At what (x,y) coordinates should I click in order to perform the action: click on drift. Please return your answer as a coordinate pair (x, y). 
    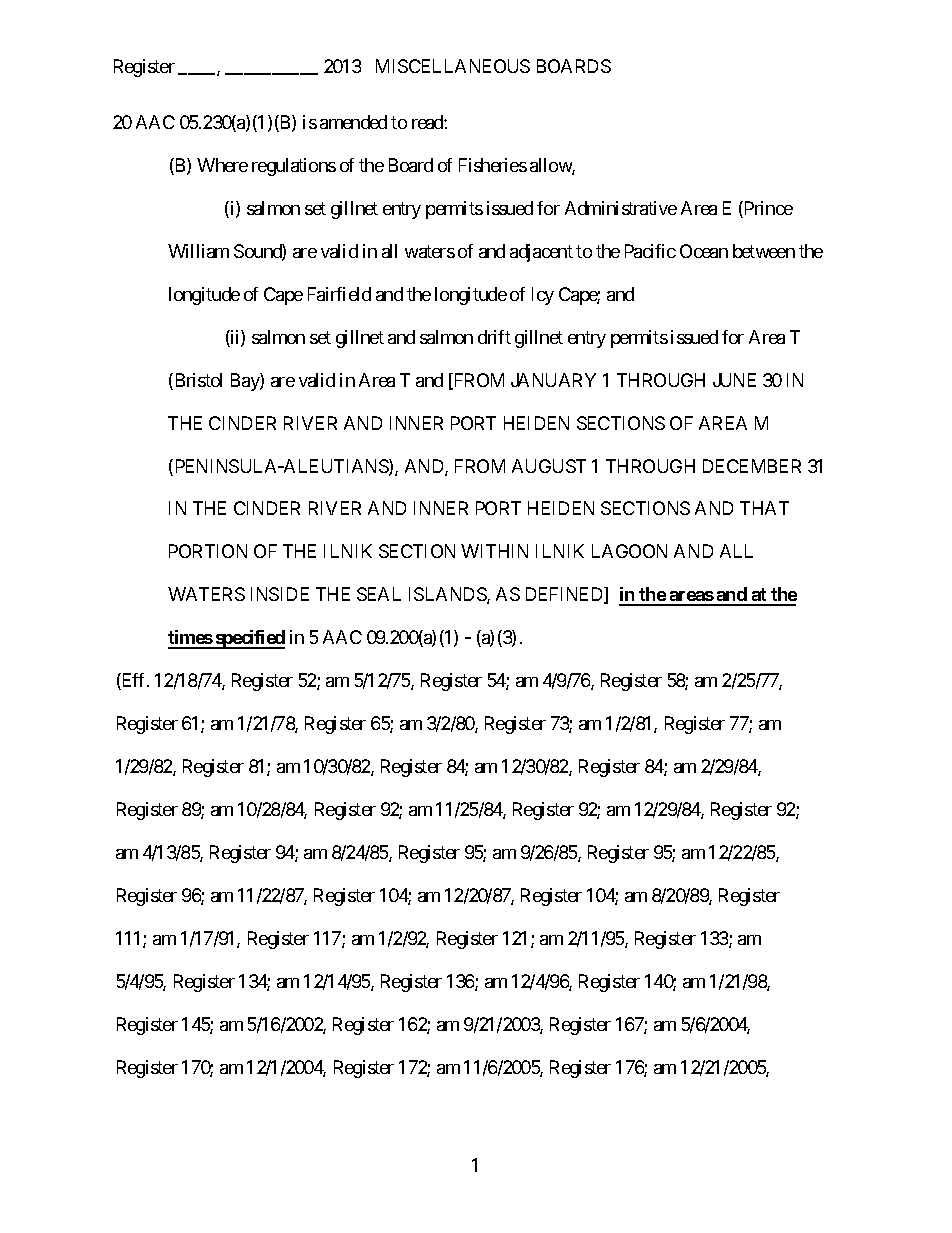
    Looking at the image, I should click on (494, 337).
